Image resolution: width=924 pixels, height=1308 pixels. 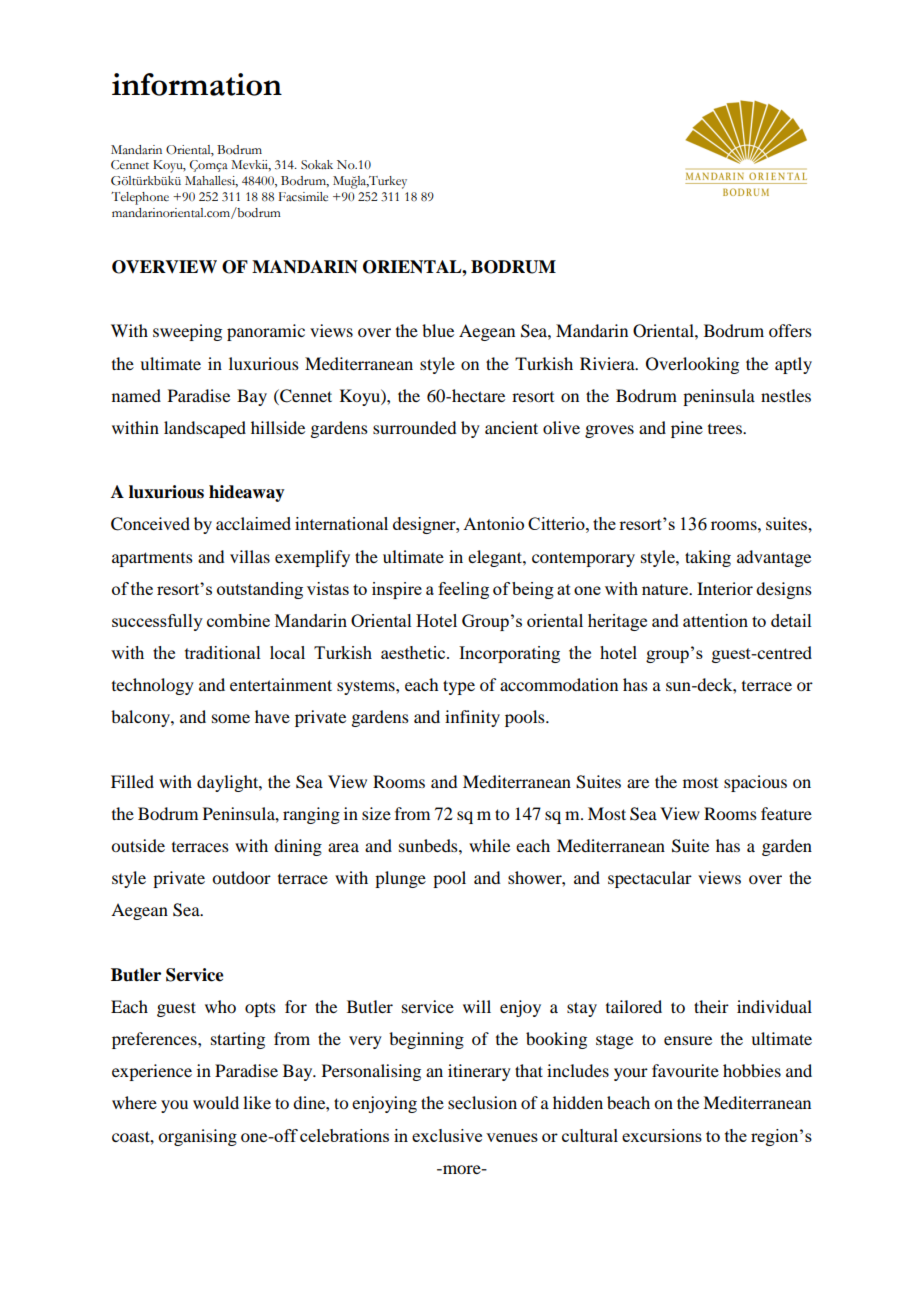 What do you see at coordinates (715, 620) in the screenshot?
I see `attention` at bounding box center [715, 620].
